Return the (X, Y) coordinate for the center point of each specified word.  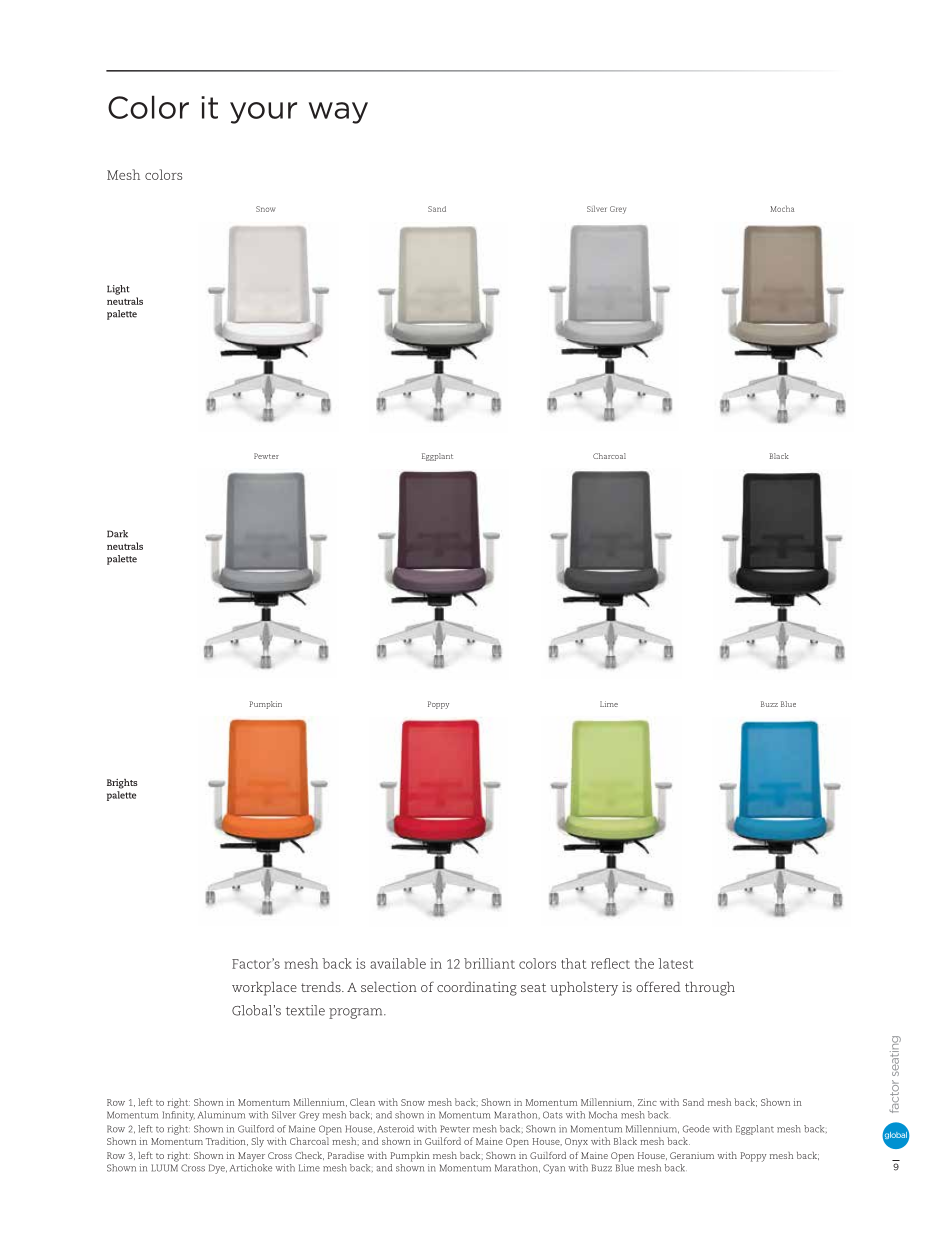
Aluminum (221, 1115)
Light (118, 290)
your (263, 113)
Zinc (647, 1102)
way (338, 113)
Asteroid (395, 1129)
